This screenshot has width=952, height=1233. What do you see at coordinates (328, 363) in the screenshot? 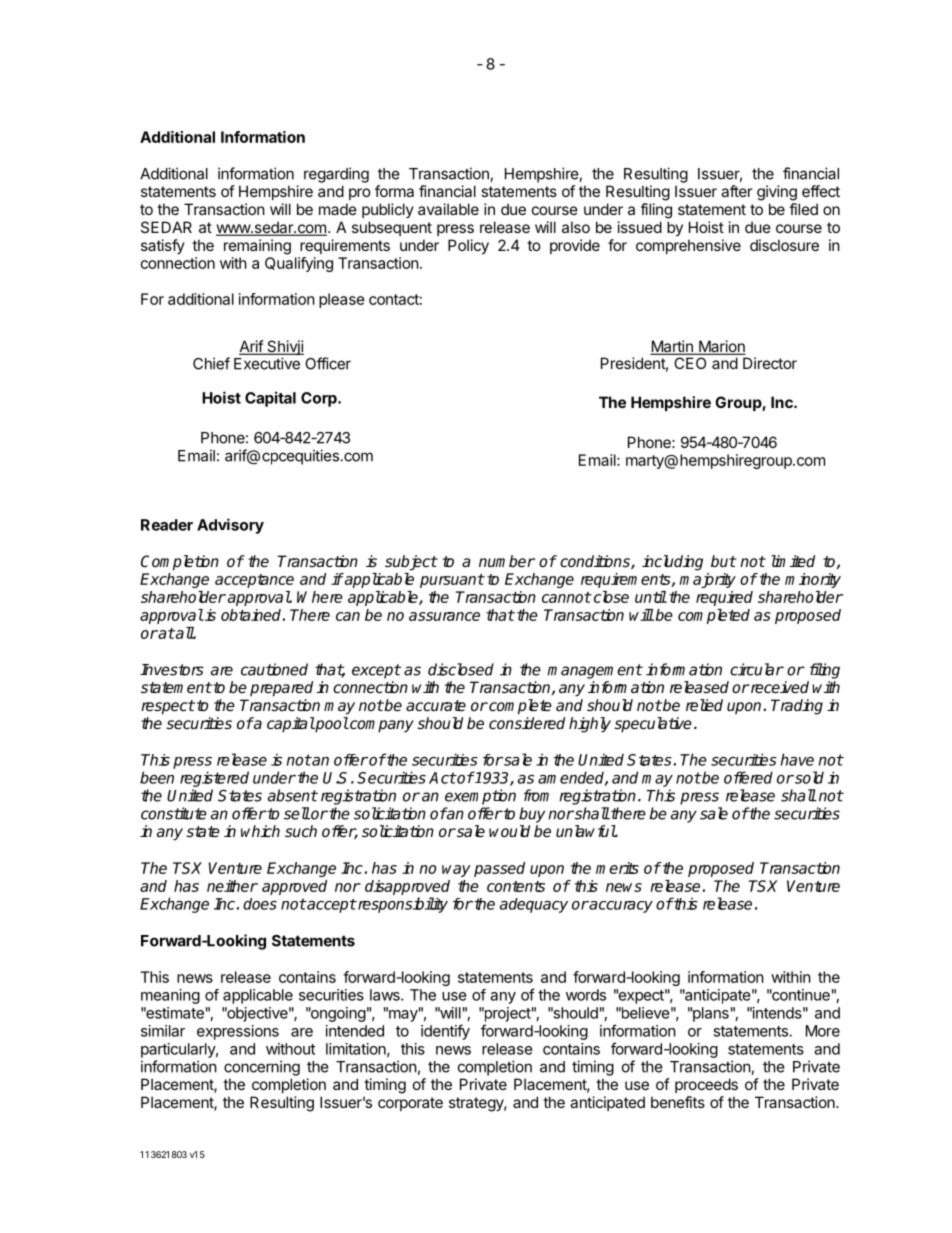
I see `Officer` at bounding box center [328, 363].
